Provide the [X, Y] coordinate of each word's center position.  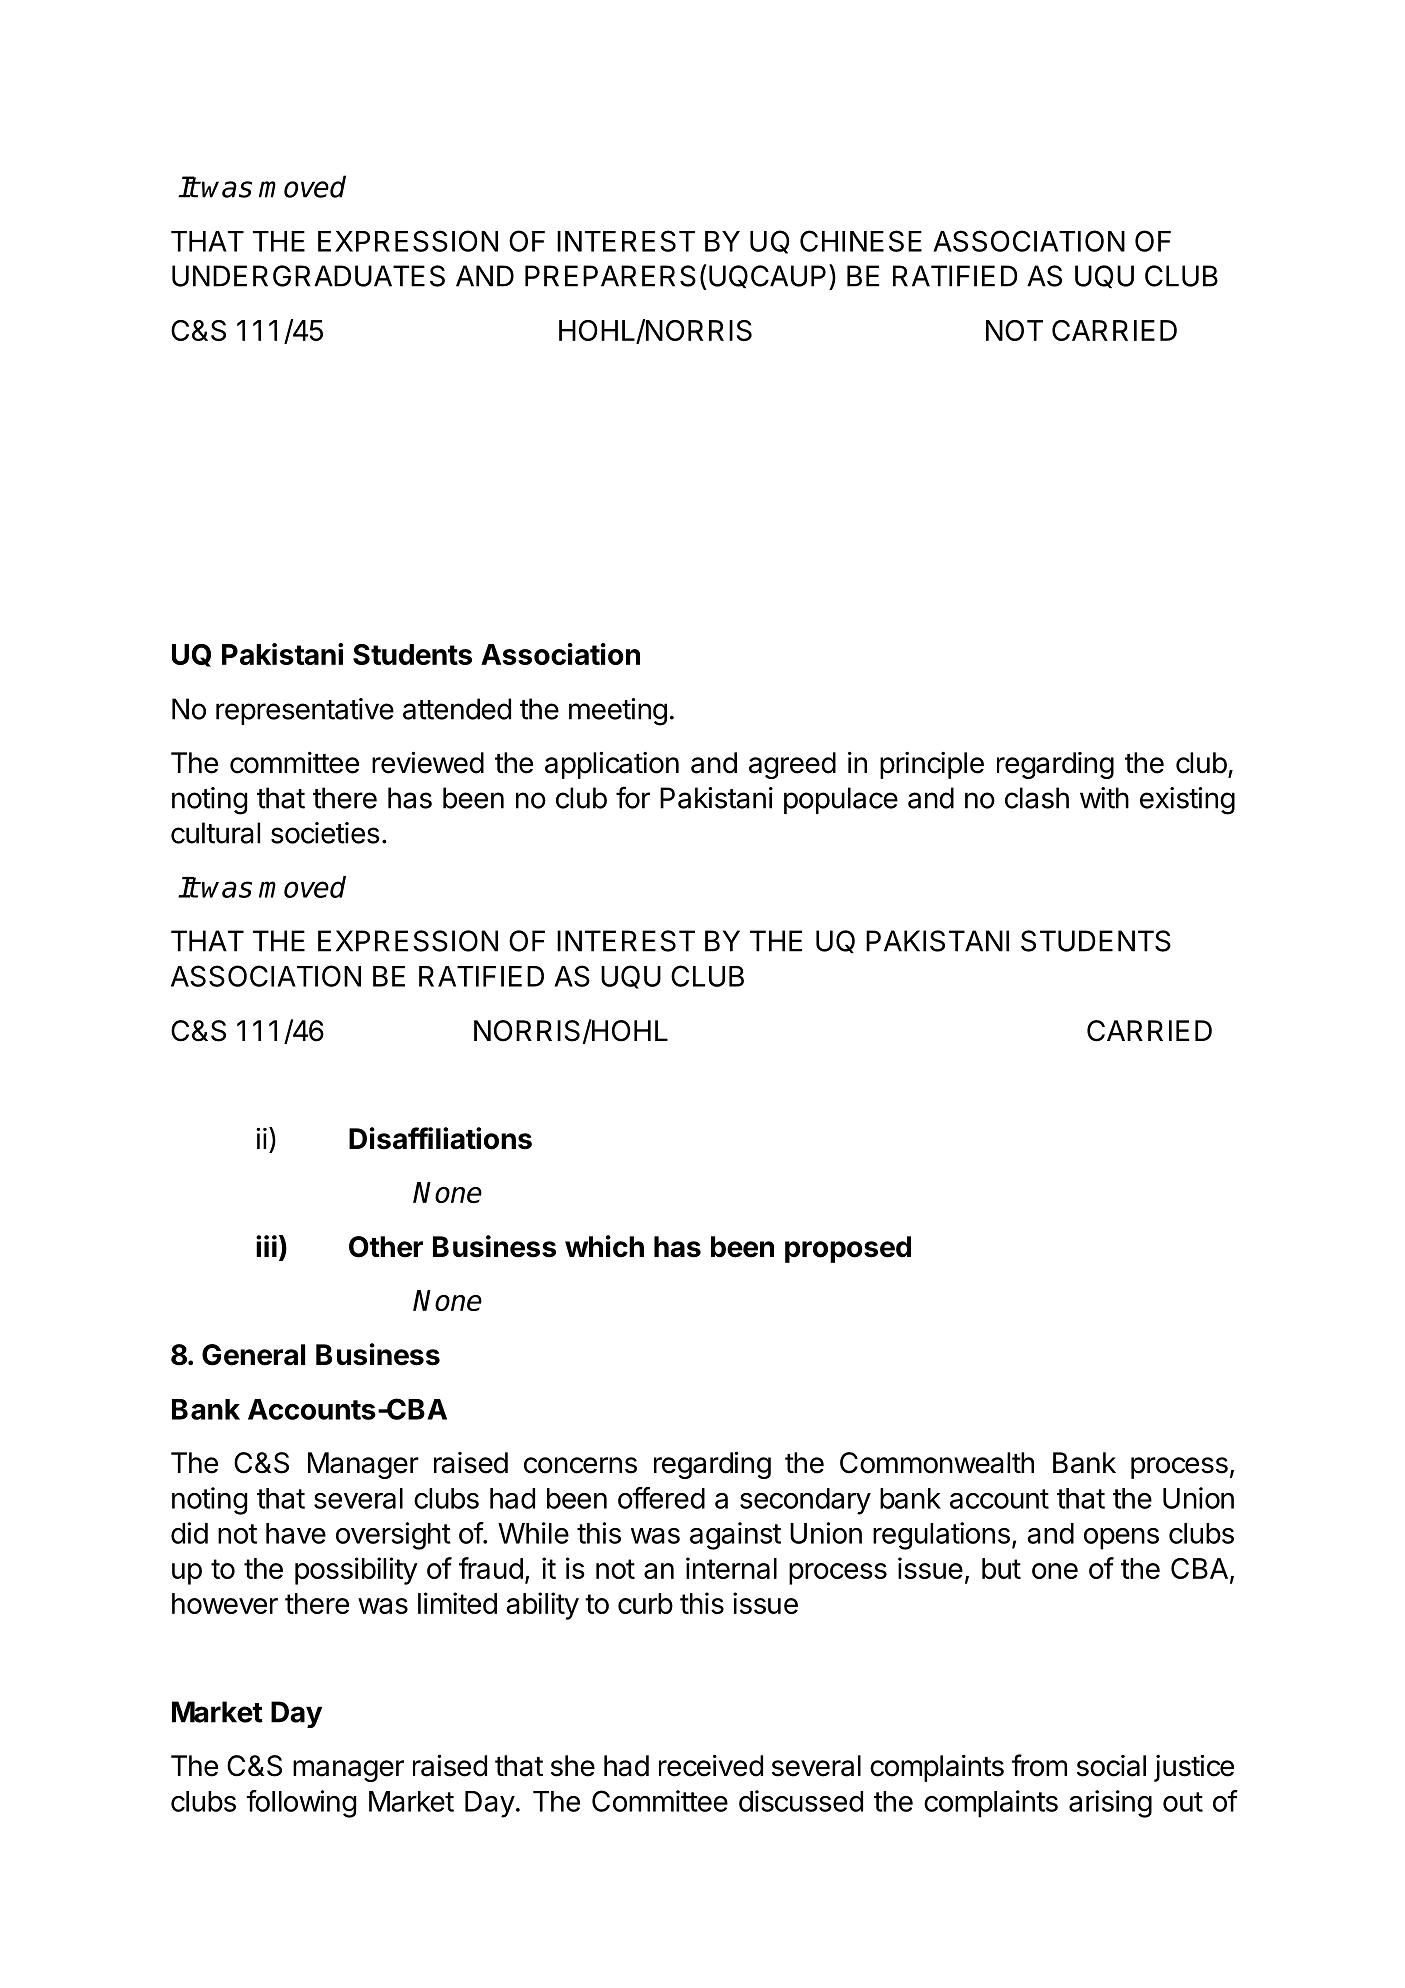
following [301, 1804]
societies [325, 833]
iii [266, 1246]
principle [932, 765]
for [633, 797]
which [604, 1246]
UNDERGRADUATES [308, 276]
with [1104, 798]
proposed [848, 1249]
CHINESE [861, 241]
